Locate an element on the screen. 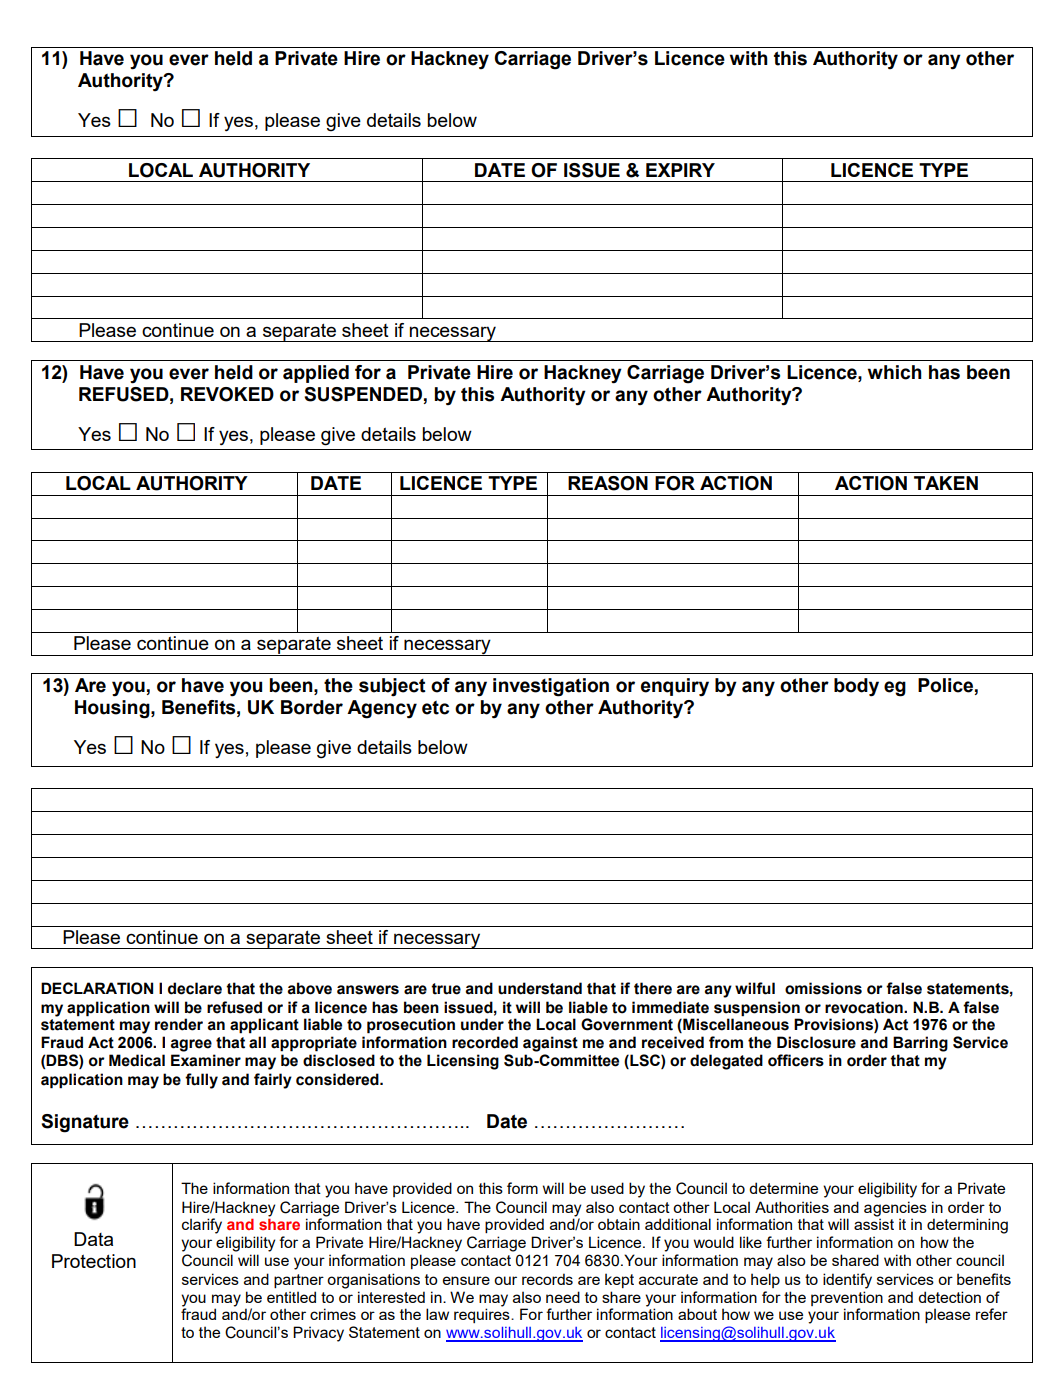  entitled is located at coordinates (291, 1297).
